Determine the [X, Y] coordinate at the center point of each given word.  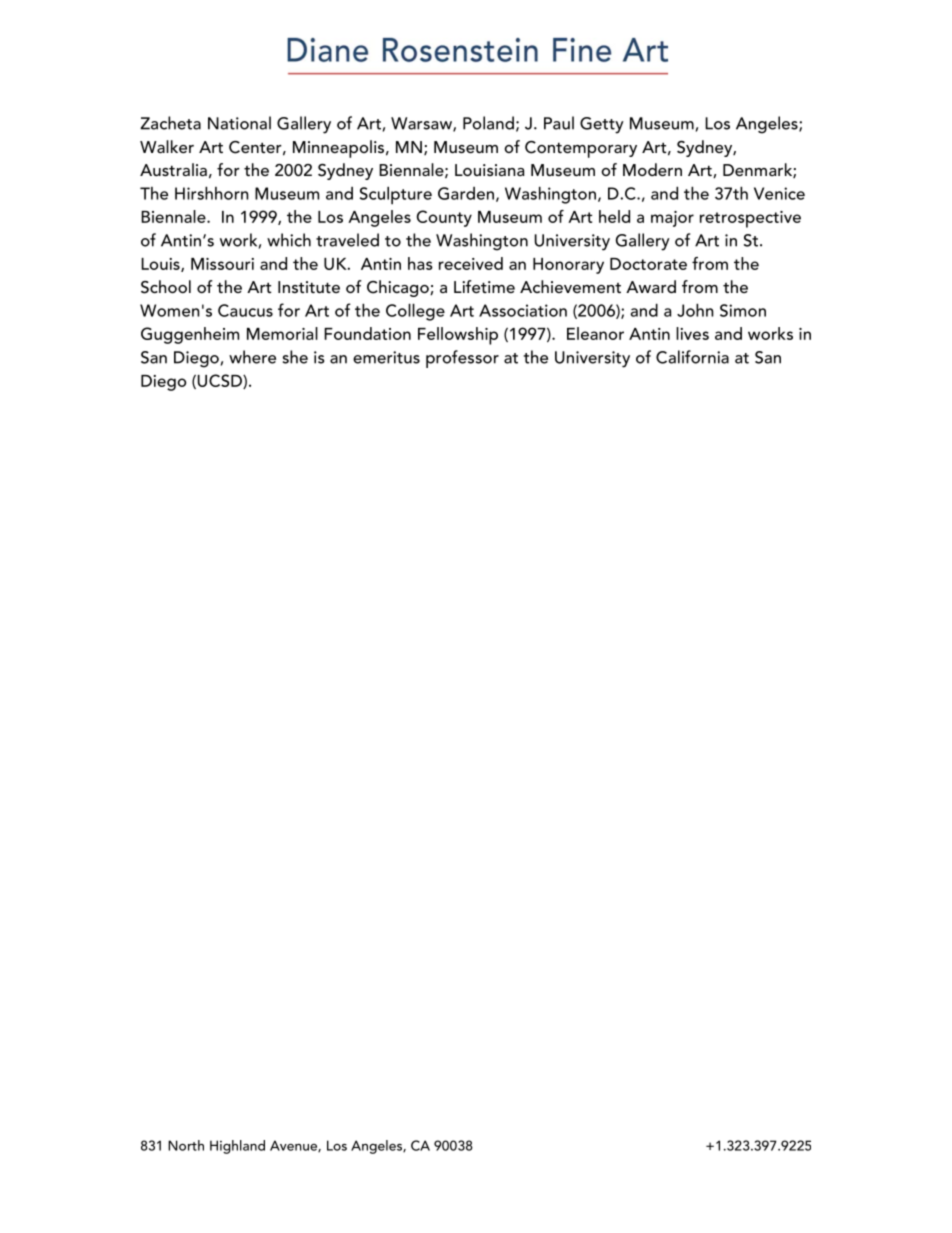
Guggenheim [190, 335]
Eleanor [595, 333]
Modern [652, 169]
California [692, 357]
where [252, 357]
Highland [237, 1147]
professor [462, 359]
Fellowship [458, 336]
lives [692, 333]
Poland [488, 123]
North [186, 1145]
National [239, 123]
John [695, 310]
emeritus [386, 357]
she [295, 357]
